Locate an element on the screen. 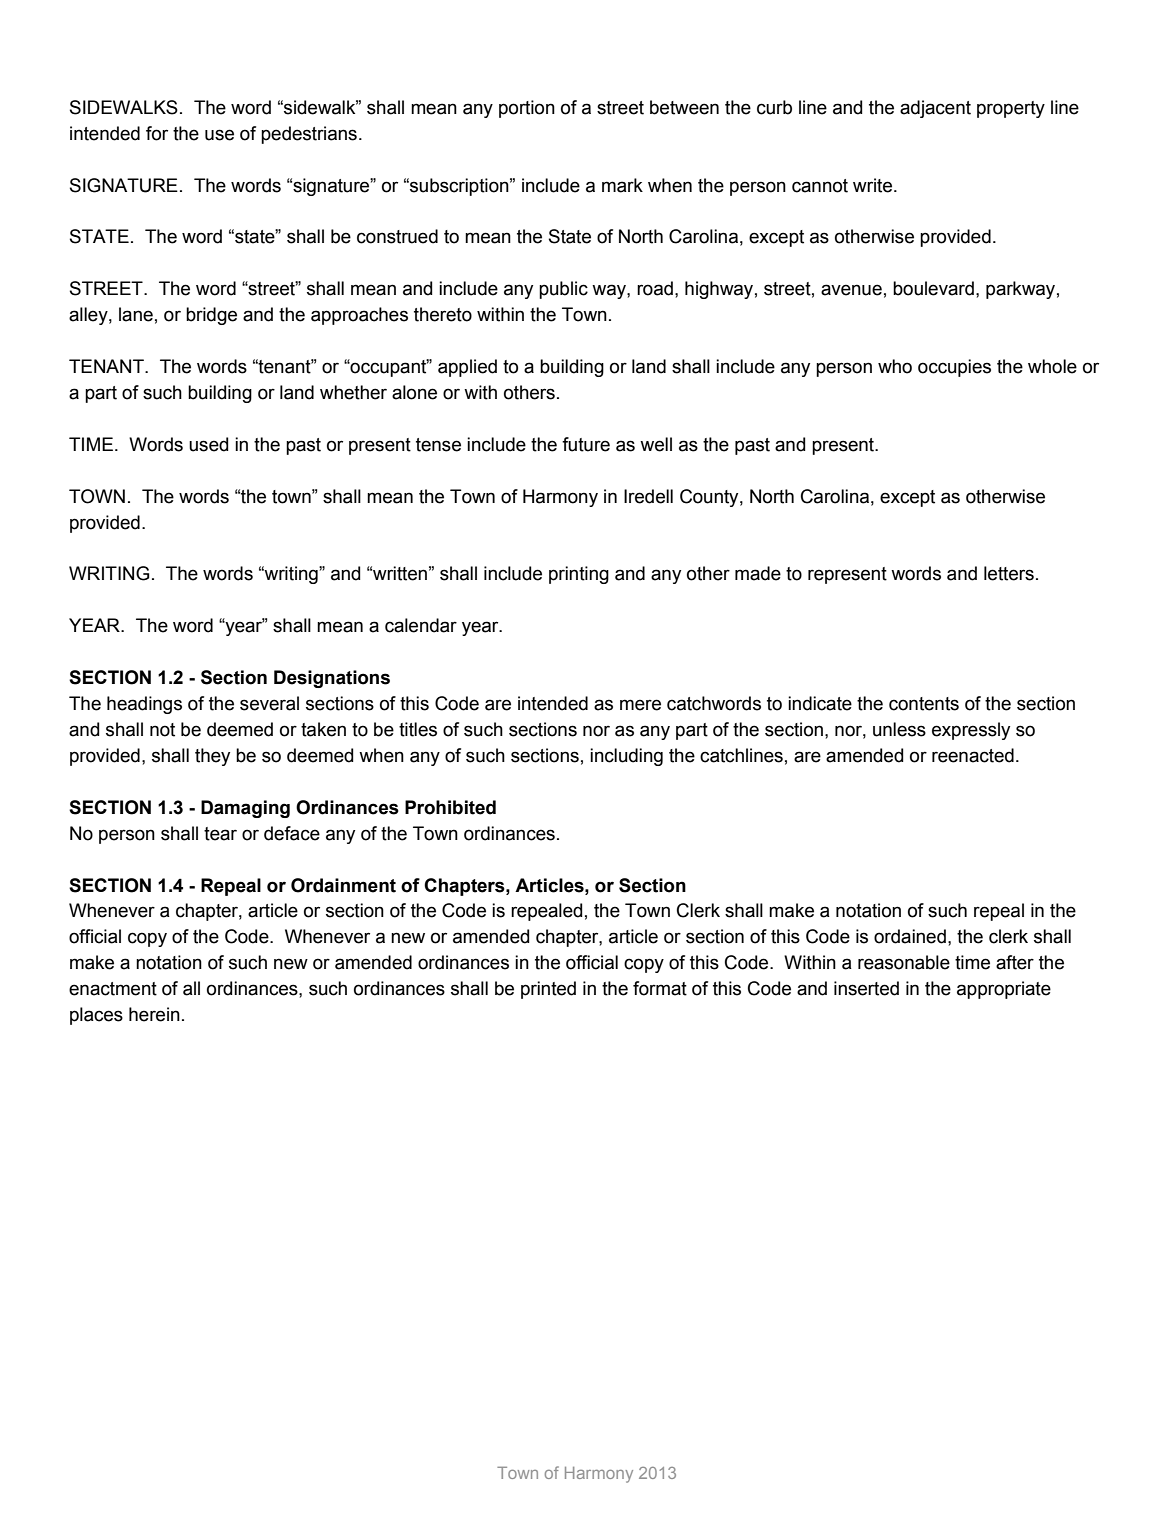 This screenshot has height=1521, width=1176. pedestrians is located at coordinates (309, 135).
